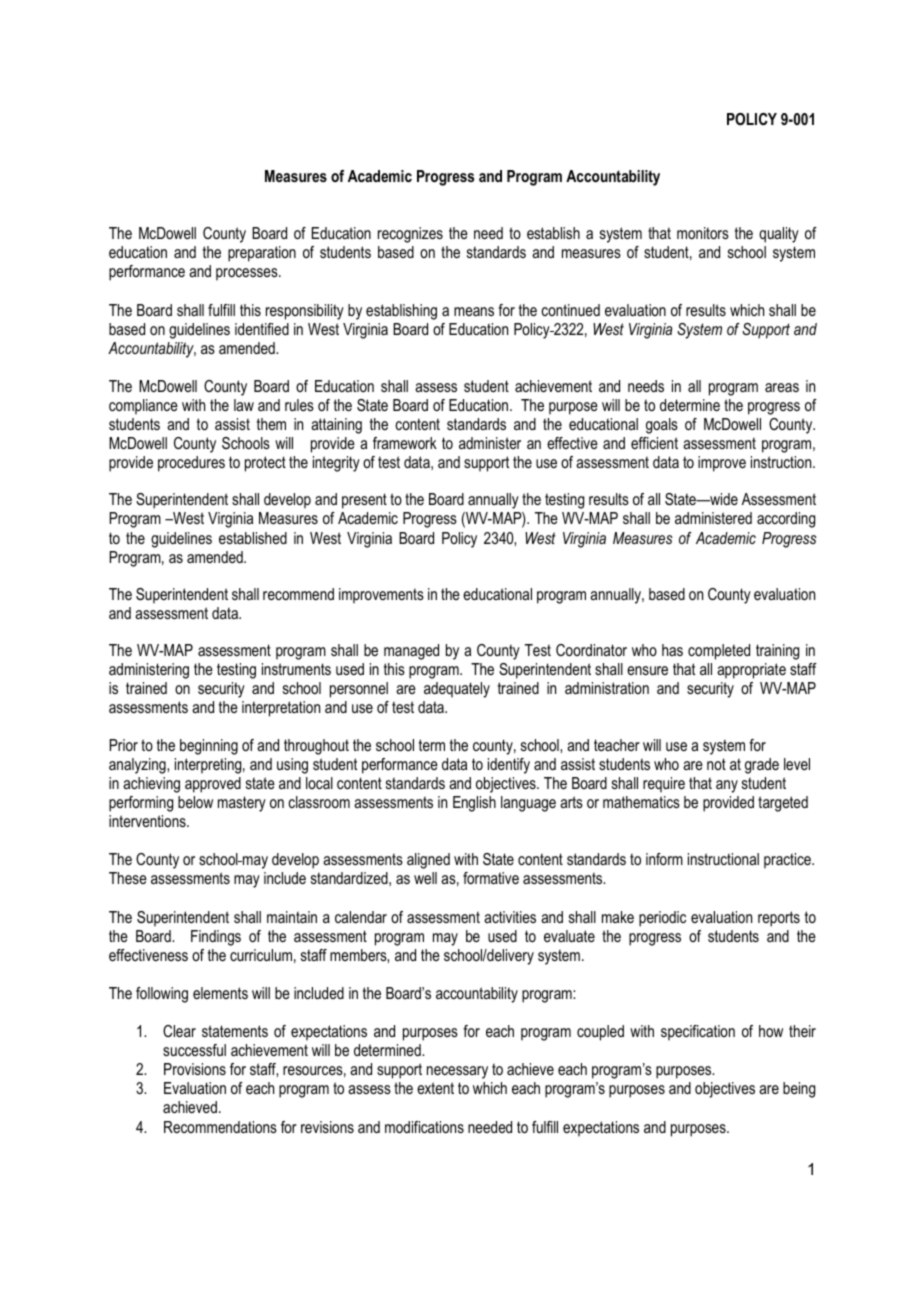  Describe the element at coordinates (799, 1090) in the page. I see `being` at that location.
